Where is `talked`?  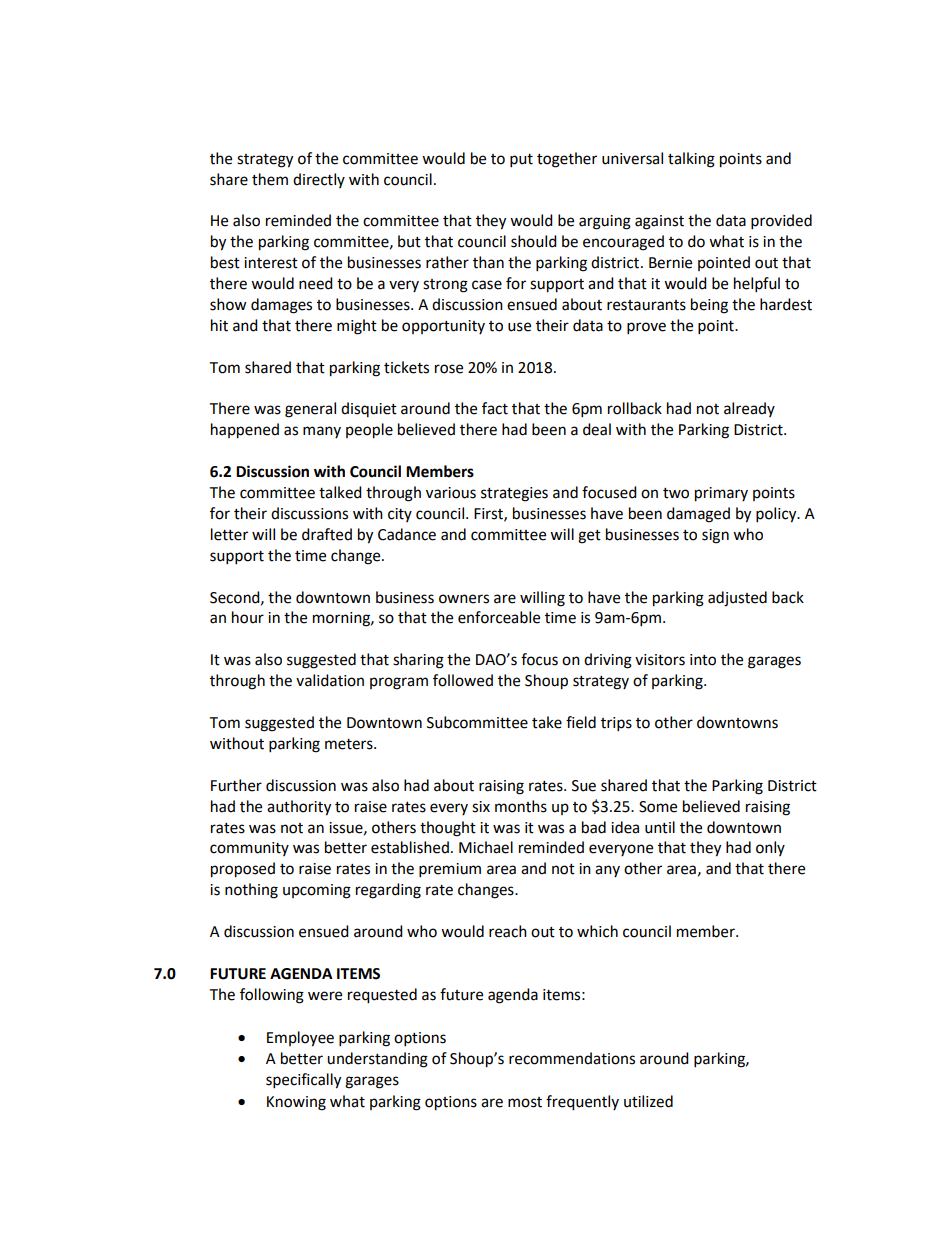
talked is located at coordinates (340, 492).
